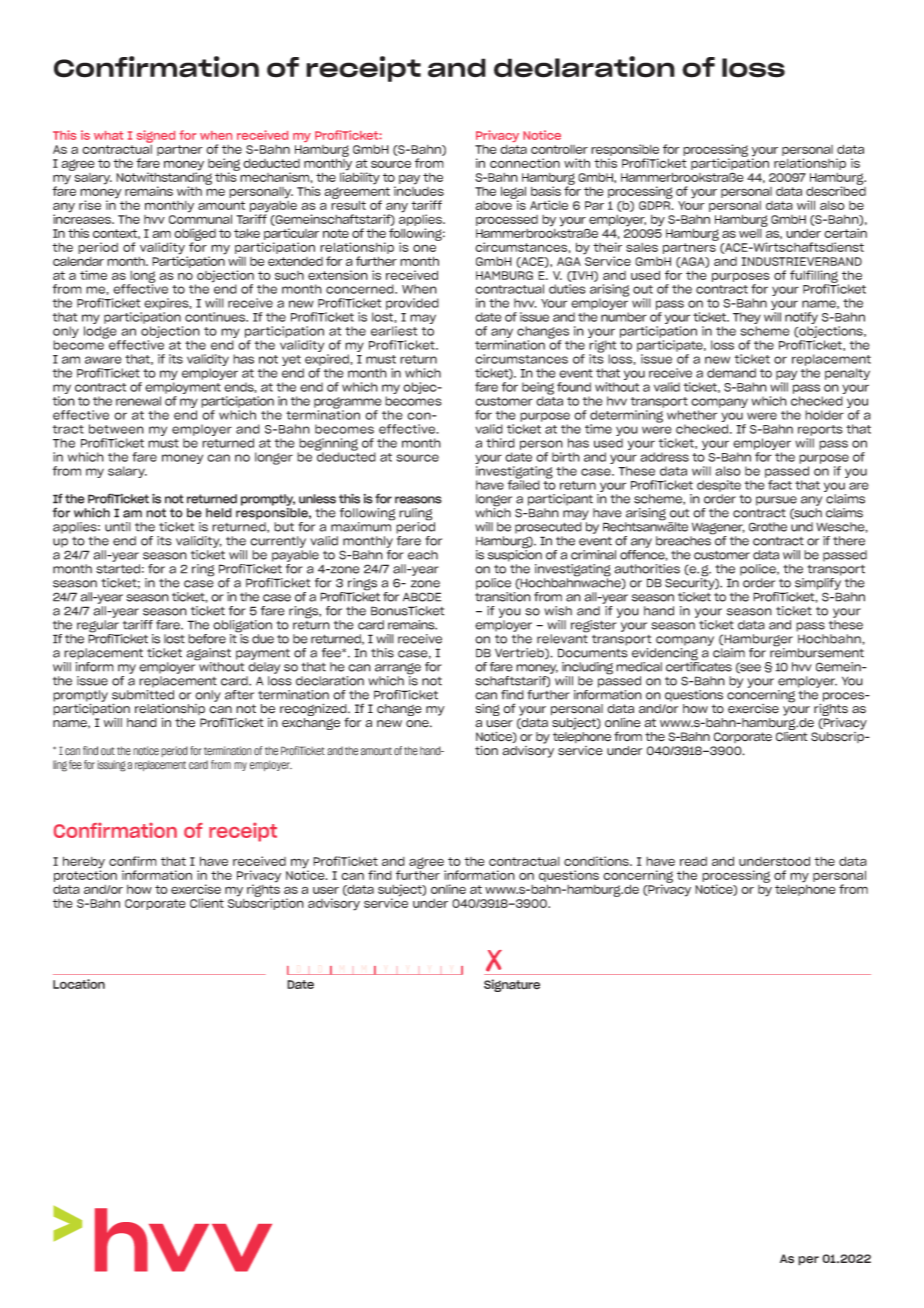 This screenshot has height=1308, width=924. I want to click on until, so click(118, 527).
